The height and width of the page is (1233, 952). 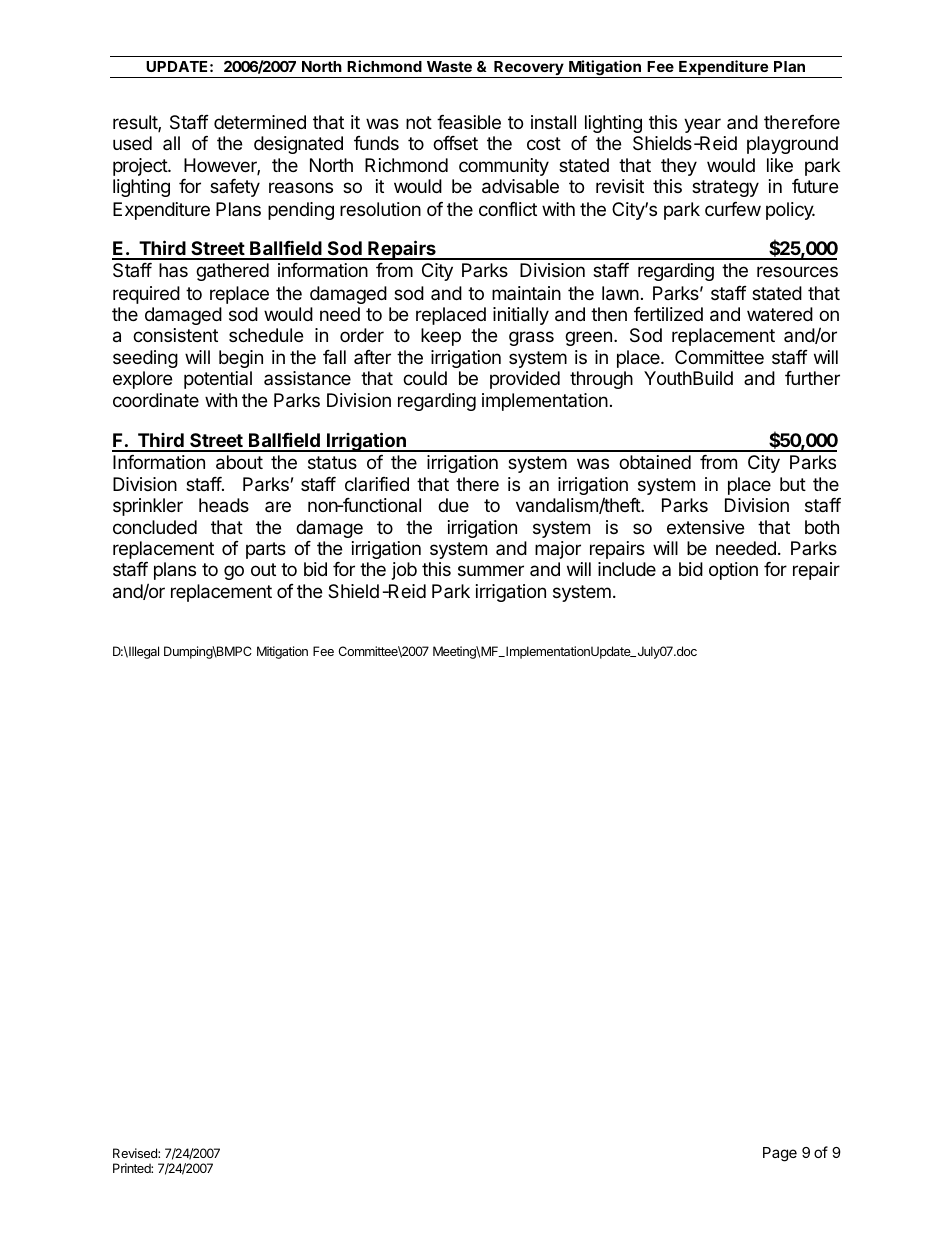 I want to click on parts, so click(x=266, y=550).
